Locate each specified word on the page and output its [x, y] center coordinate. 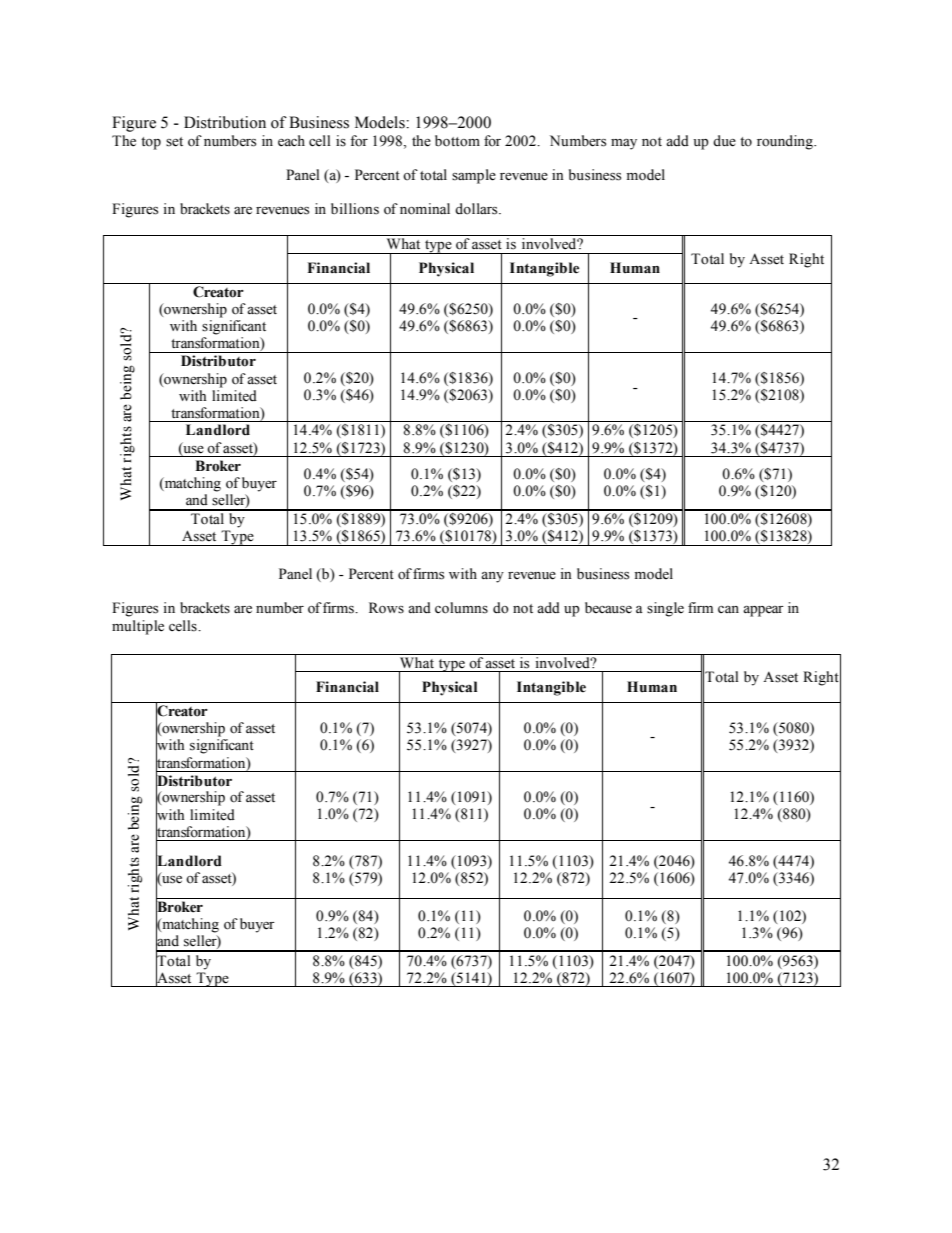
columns [461, 608]
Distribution [225, 122]
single [665, 609]
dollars [477, 209]
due [724, 141]
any [492, 577]
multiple [138, 627]
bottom [457, 141]
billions [355, 209]
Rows [386, 608]
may [624, 144]
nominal [425, 209]
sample [474, 176]
